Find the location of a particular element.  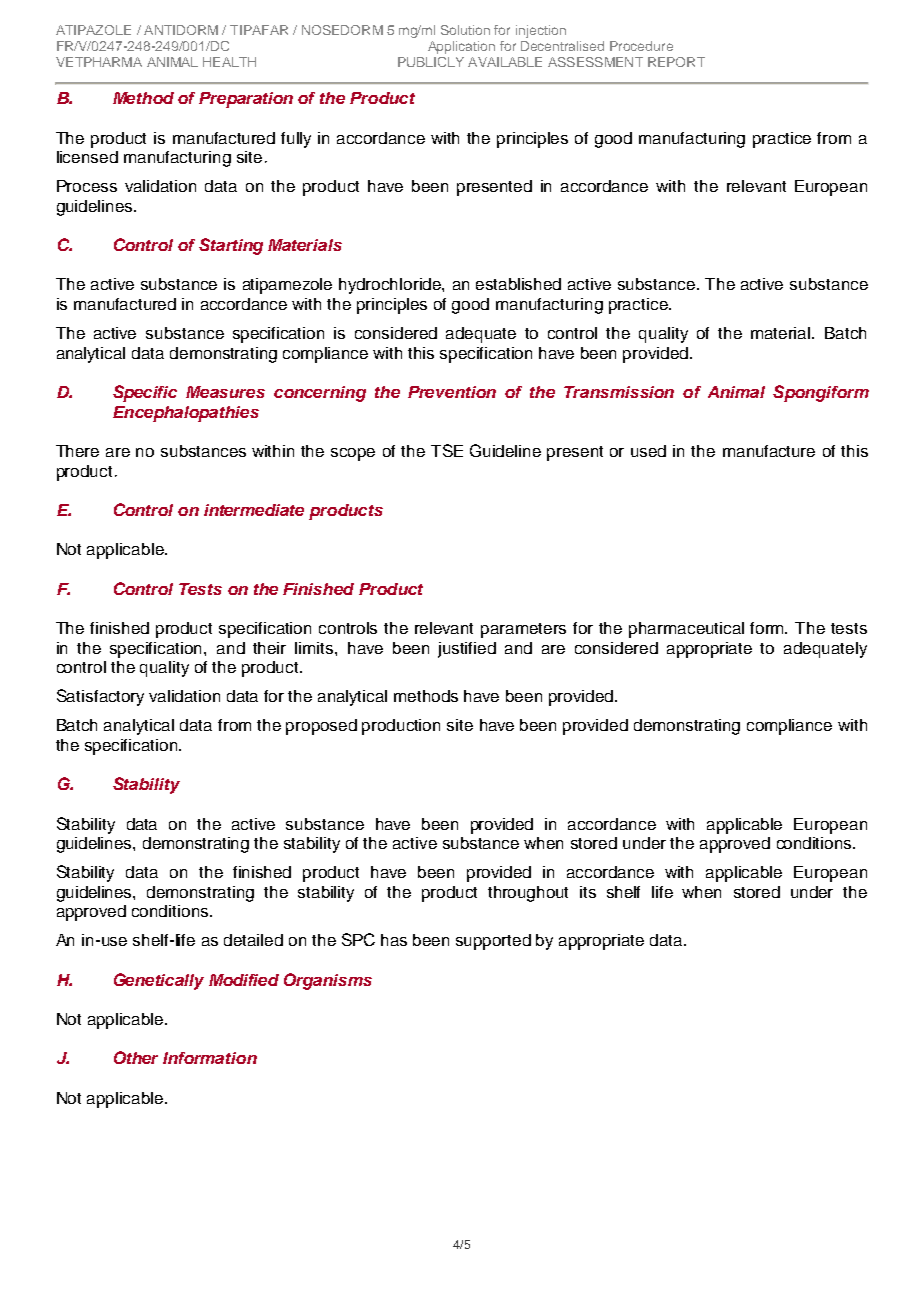

Other is located at coordinates (136, 1057).
